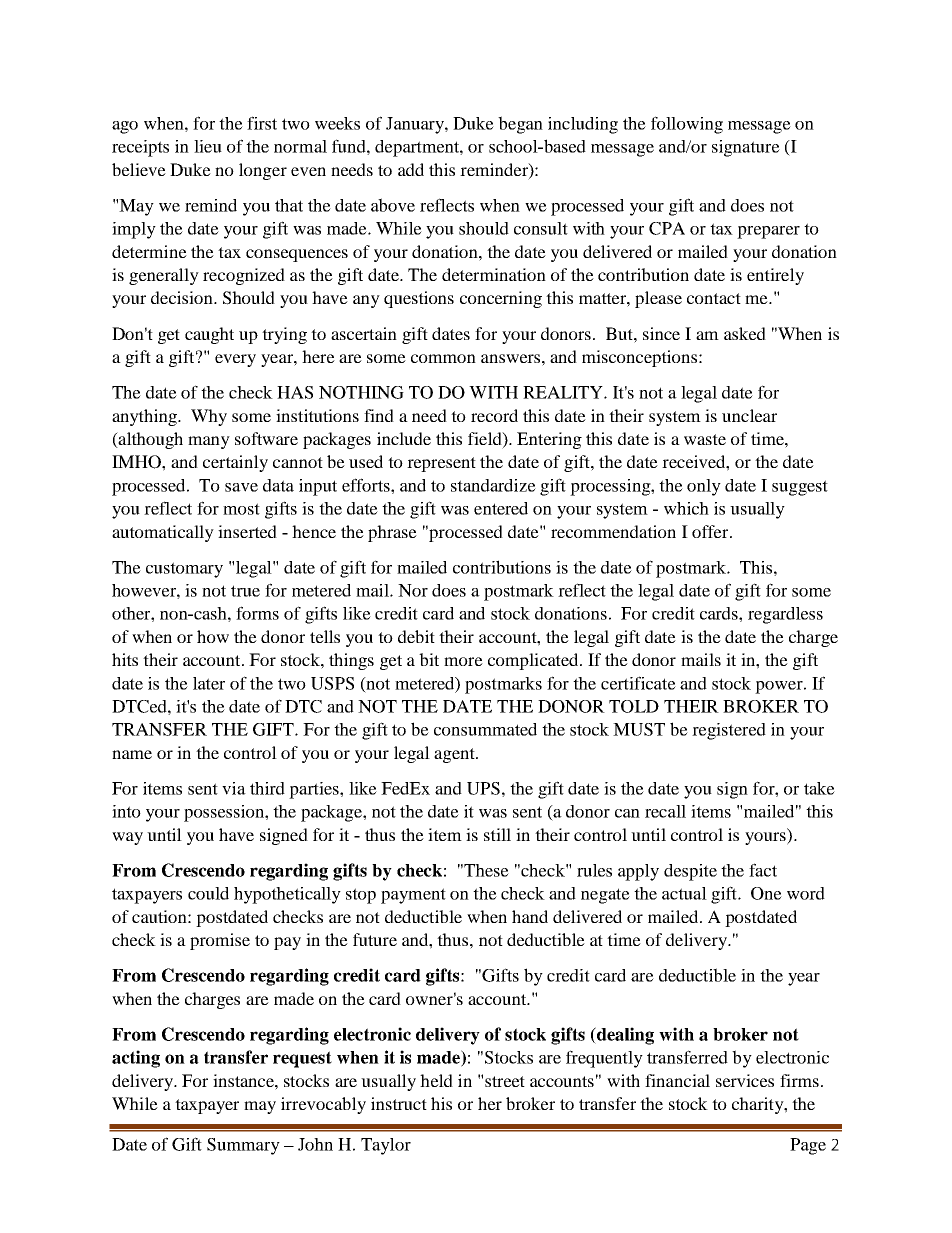  Describe the element at coordinates (463, 661) in the image. I see `more` at that location.
